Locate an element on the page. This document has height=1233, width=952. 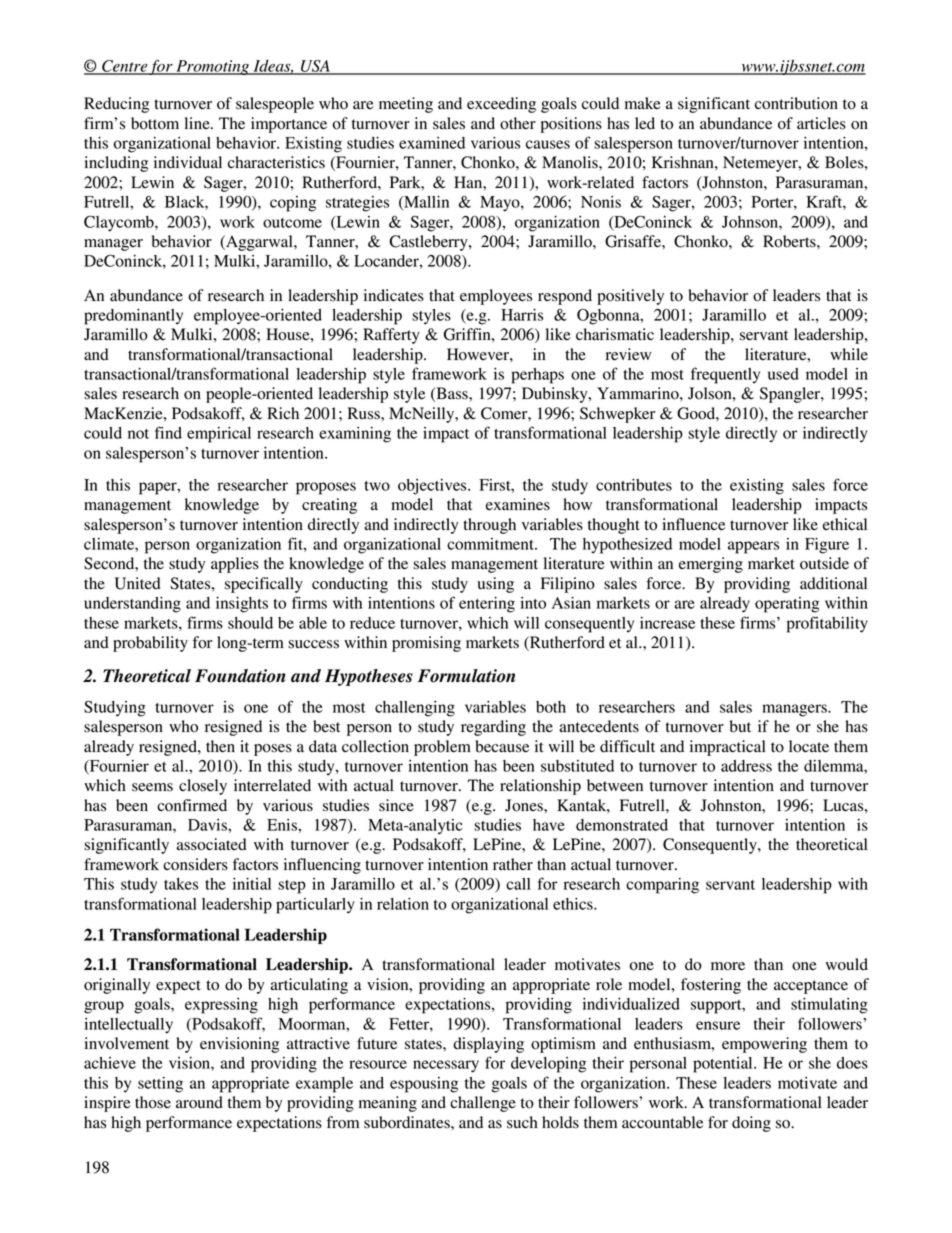
challenge is located at coordinates (483, 1104).
